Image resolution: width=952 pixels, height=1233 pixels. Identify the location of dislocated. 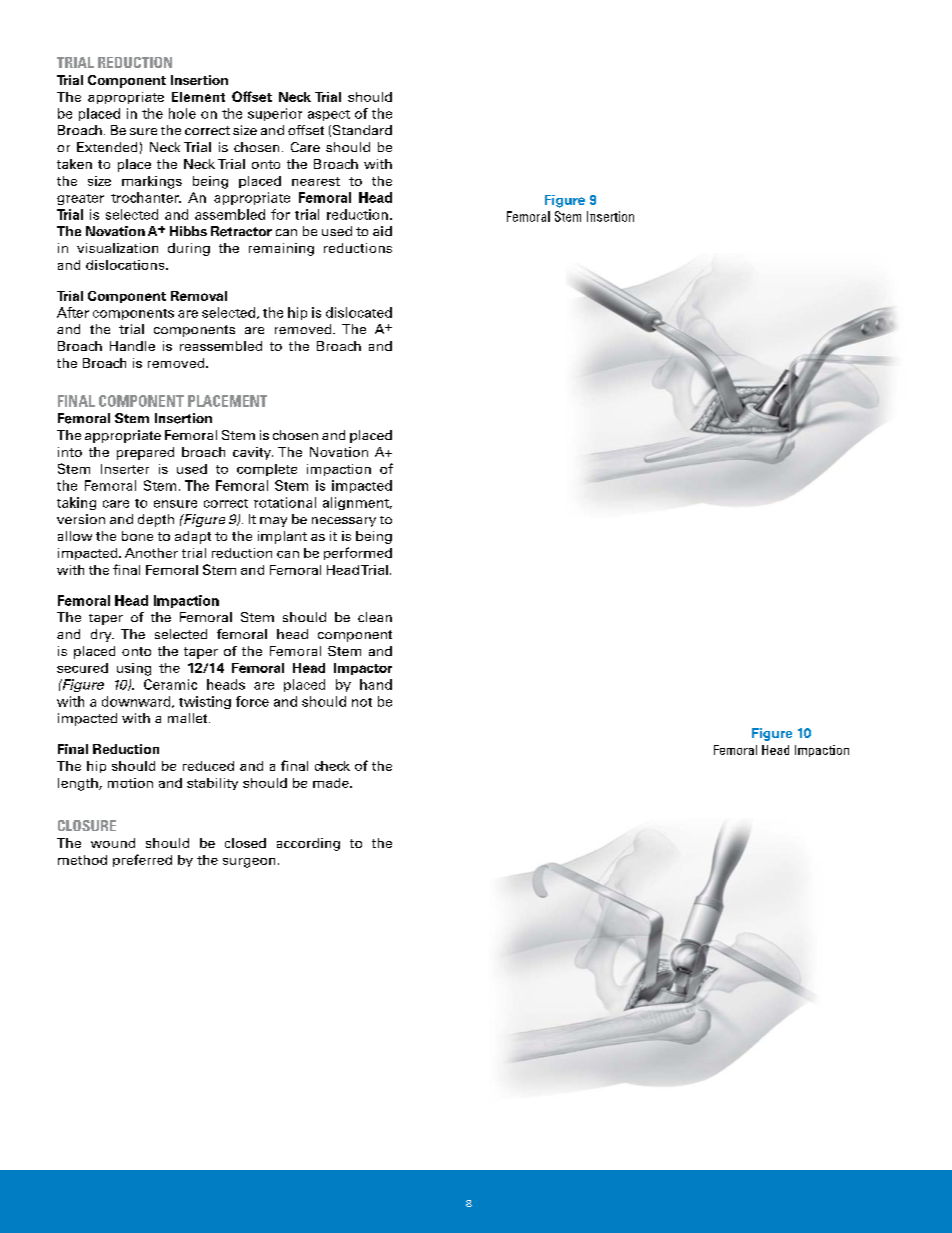
(359, 312).
